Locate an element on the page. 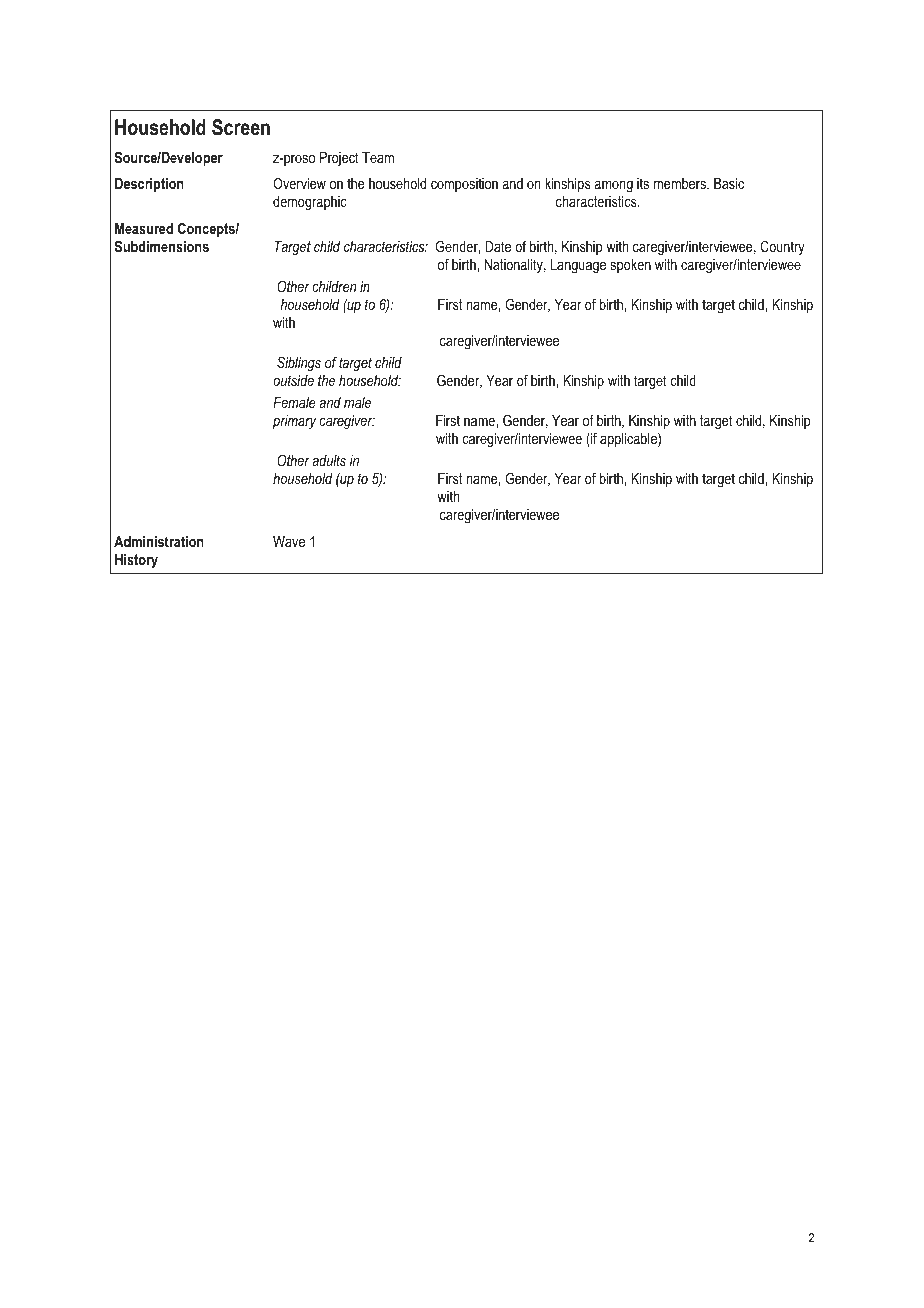 Image resolution: width=924 pixels, height=1308 pixels. Measured is located at coordinates (144, 228).
